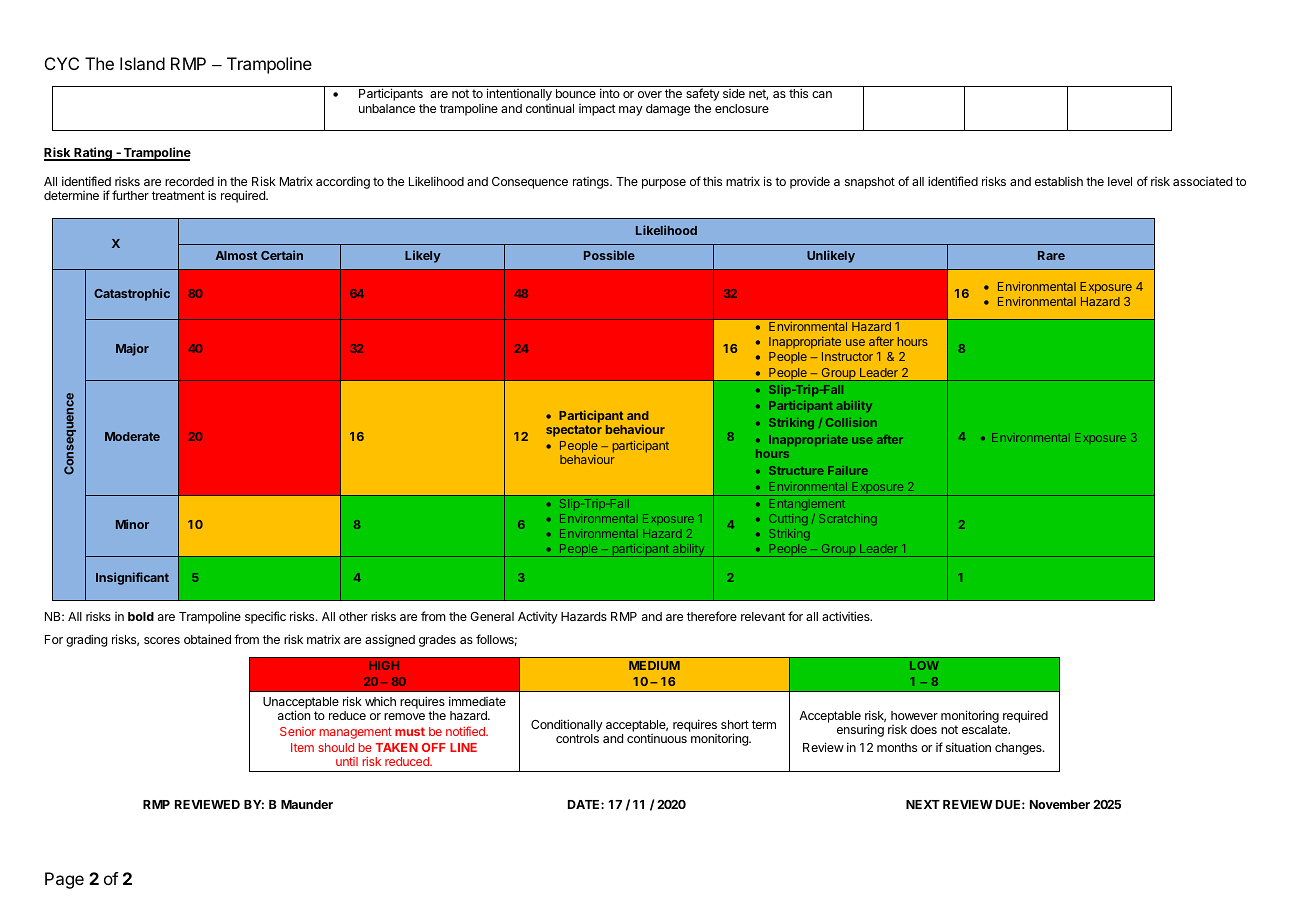 The height and width of the image is (924, 1308). Describe the element at coordinates (567, 725) in the image. I see `Conditionally` at that location.
